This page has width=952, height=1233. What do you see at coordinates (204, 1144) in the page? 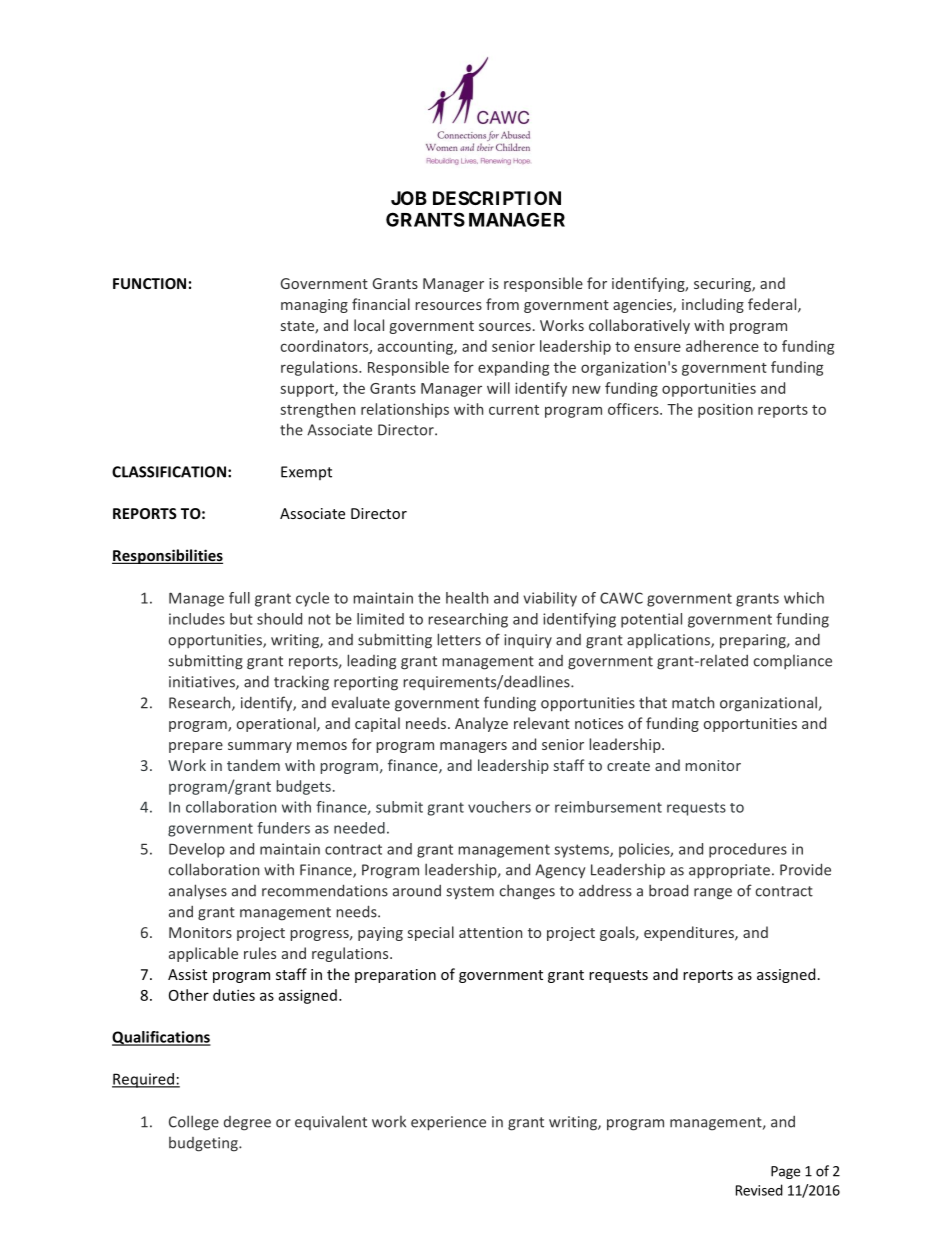
I see `budgeting` at bounding box center [204, 1144].
